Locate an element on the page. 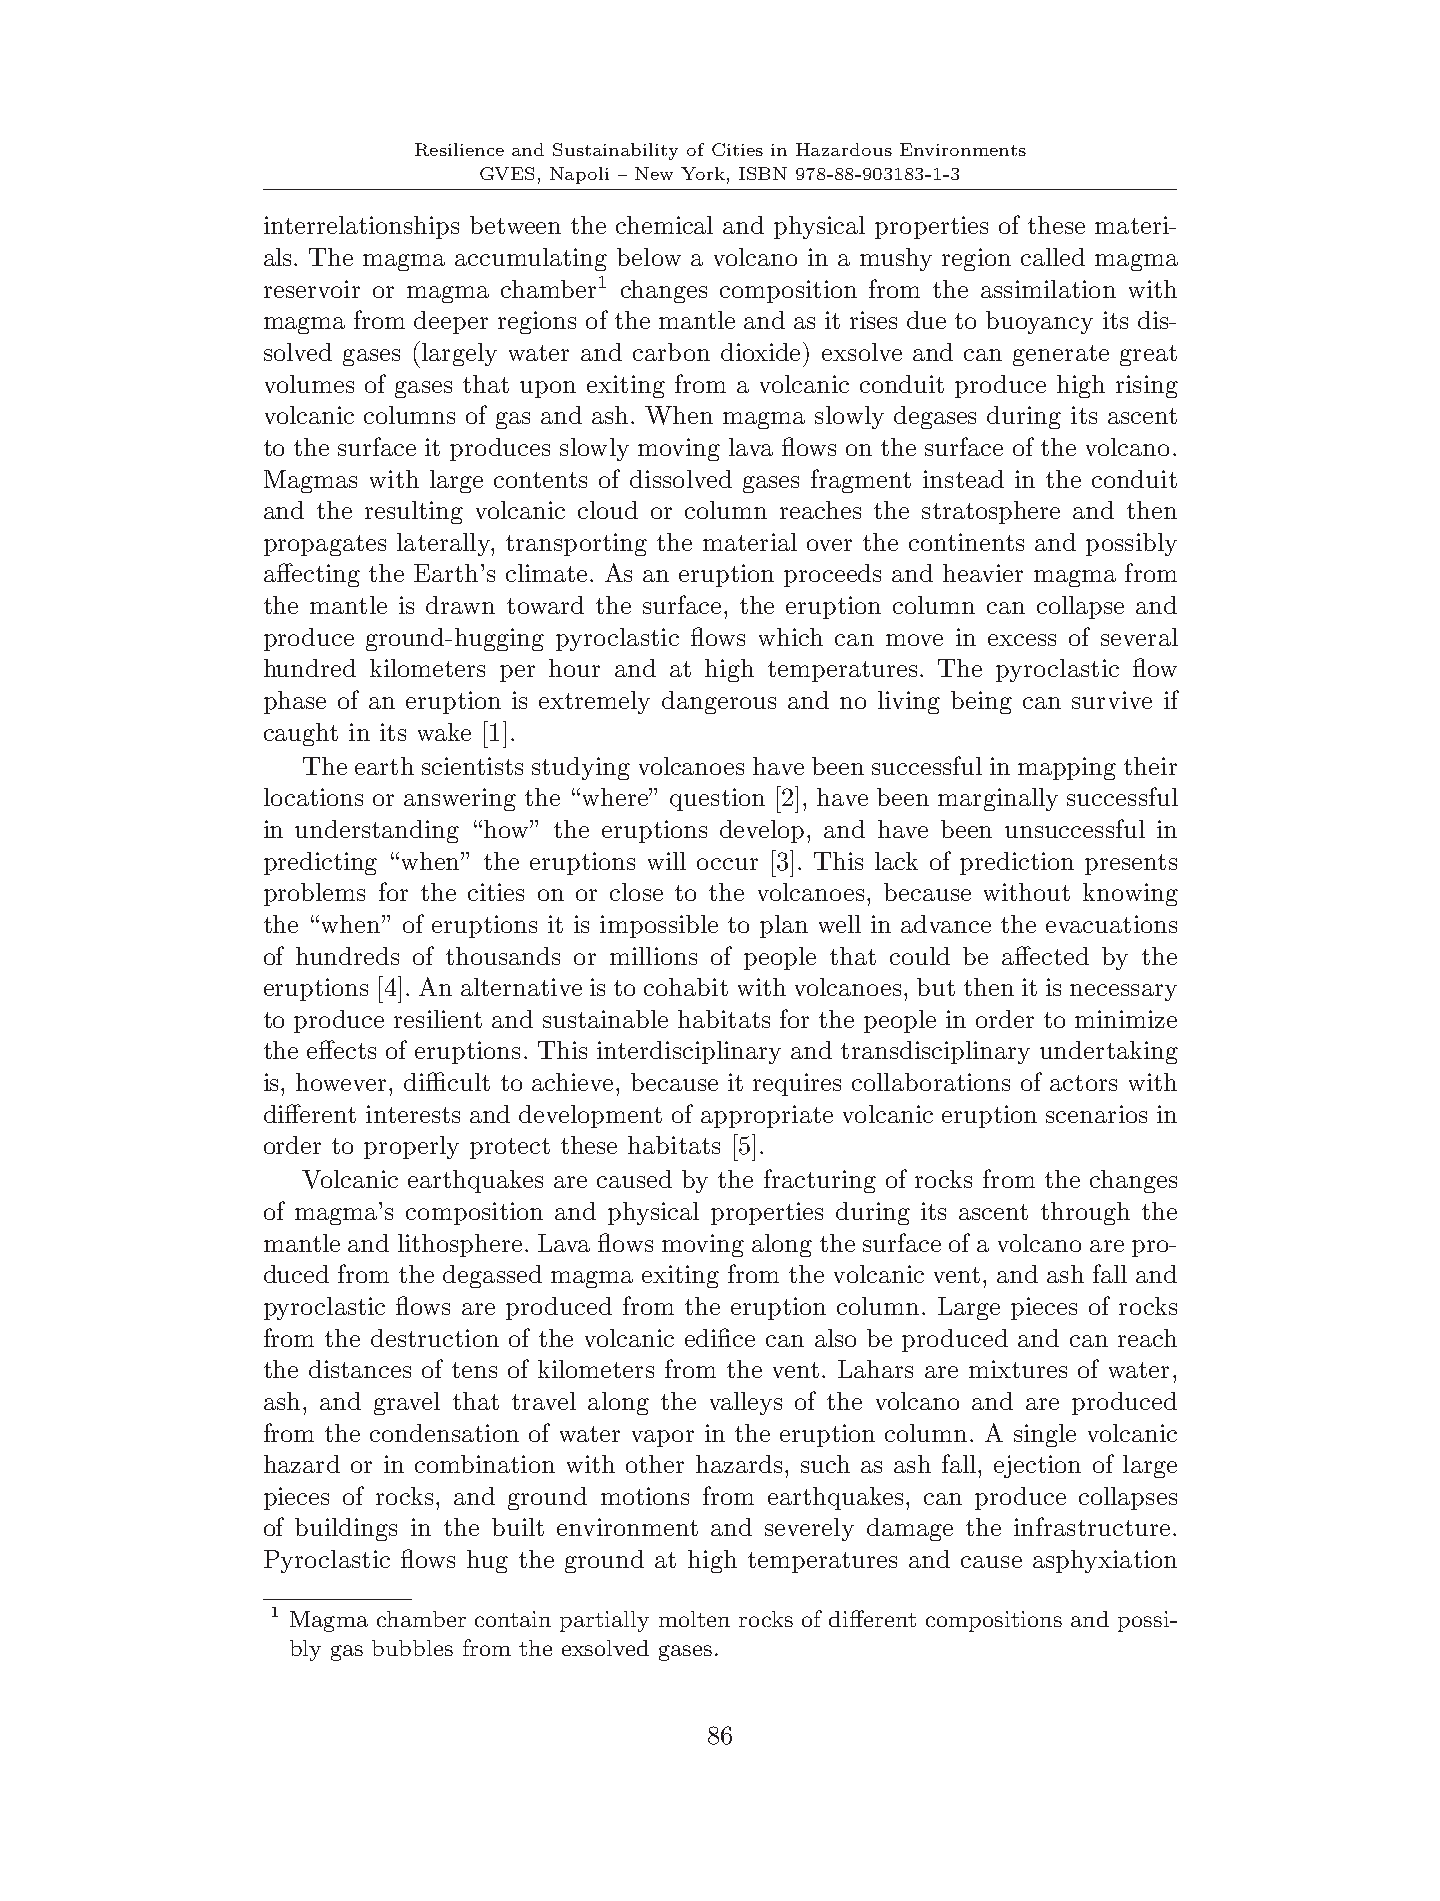 The height and width of the document is (1901, 1440). actors is located at coordinates (1083, 1083).
